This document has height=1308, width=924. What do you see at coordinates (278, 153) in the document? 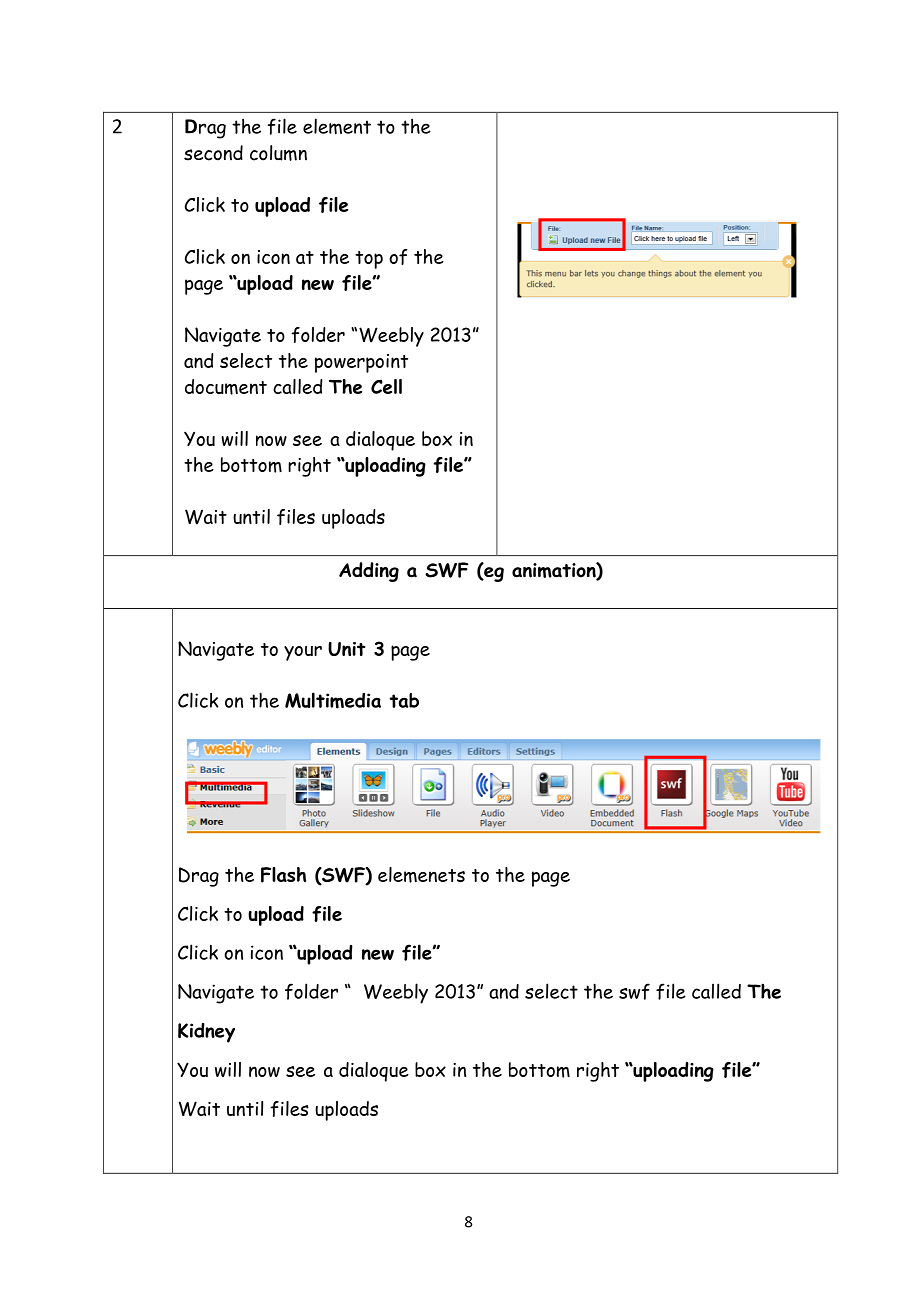
I see `column` at bounding box center [278, 153].
